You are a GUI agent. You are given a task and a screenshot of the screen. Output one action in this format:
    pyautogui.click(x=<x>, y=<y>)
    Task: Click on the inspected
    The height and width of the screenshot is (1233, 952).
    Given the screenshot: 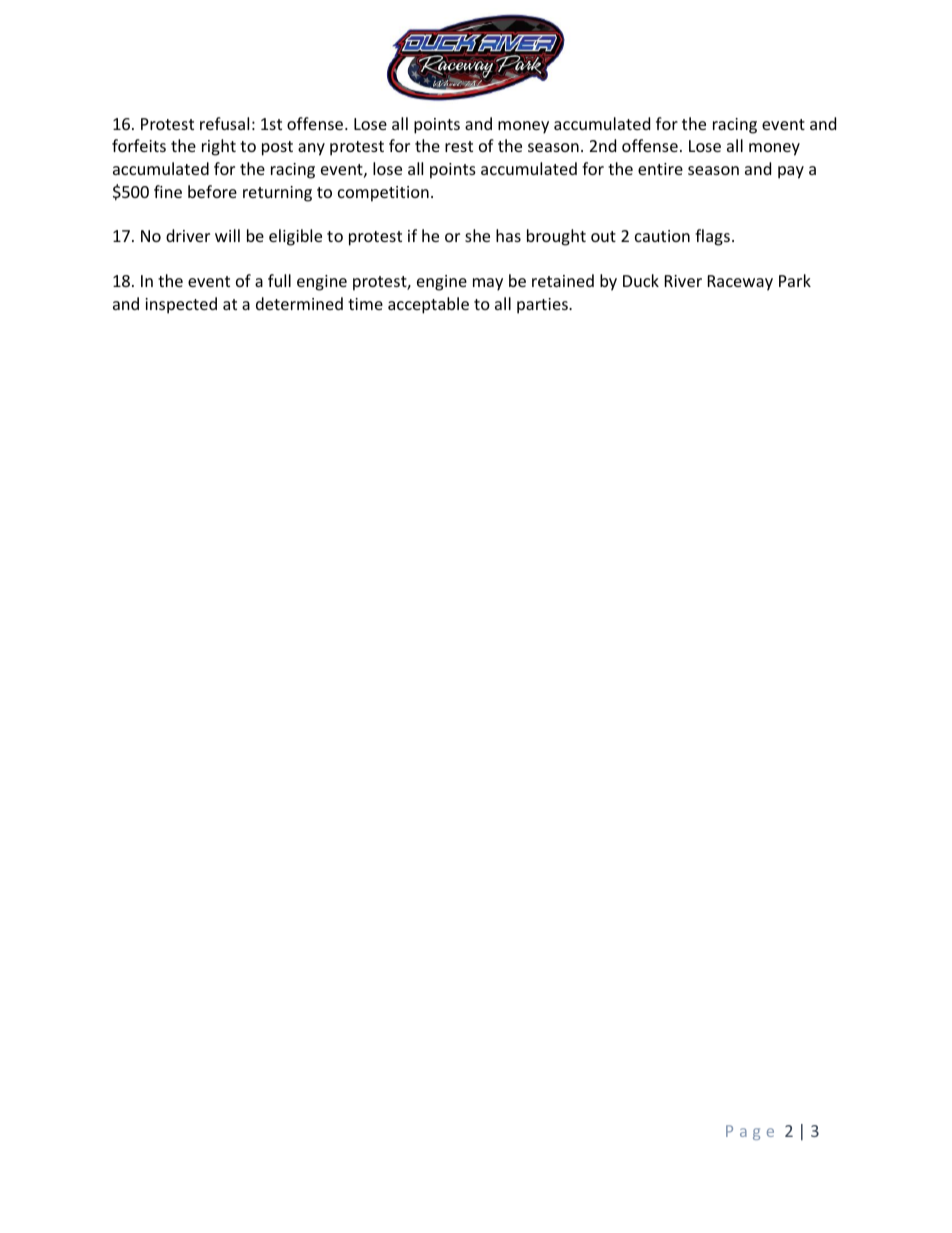 What is the action you would take?
    pyautogui.click(x=181, y=305)
